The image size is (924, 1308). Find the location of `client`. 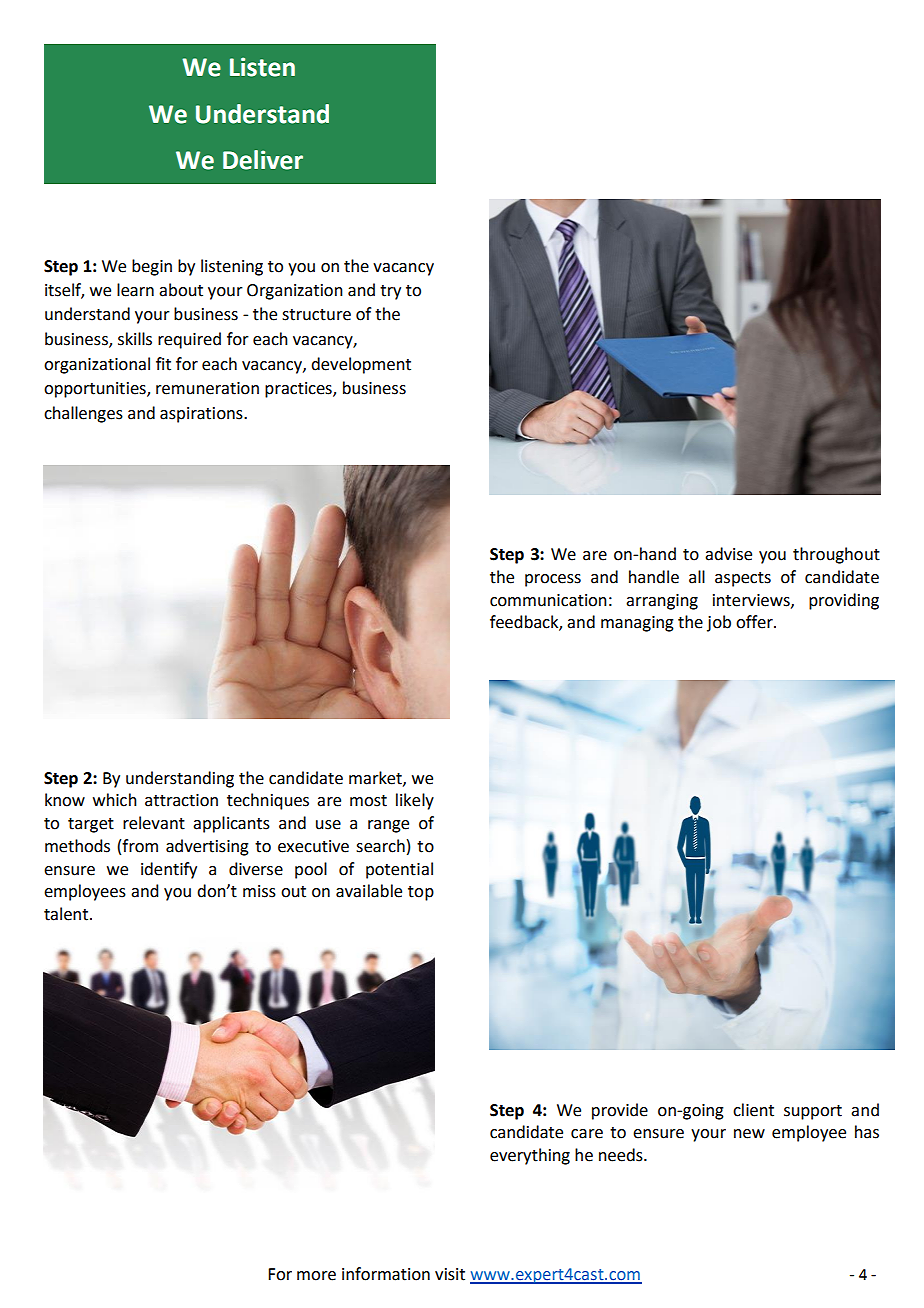

client is located at coordinates (753, 1110).
